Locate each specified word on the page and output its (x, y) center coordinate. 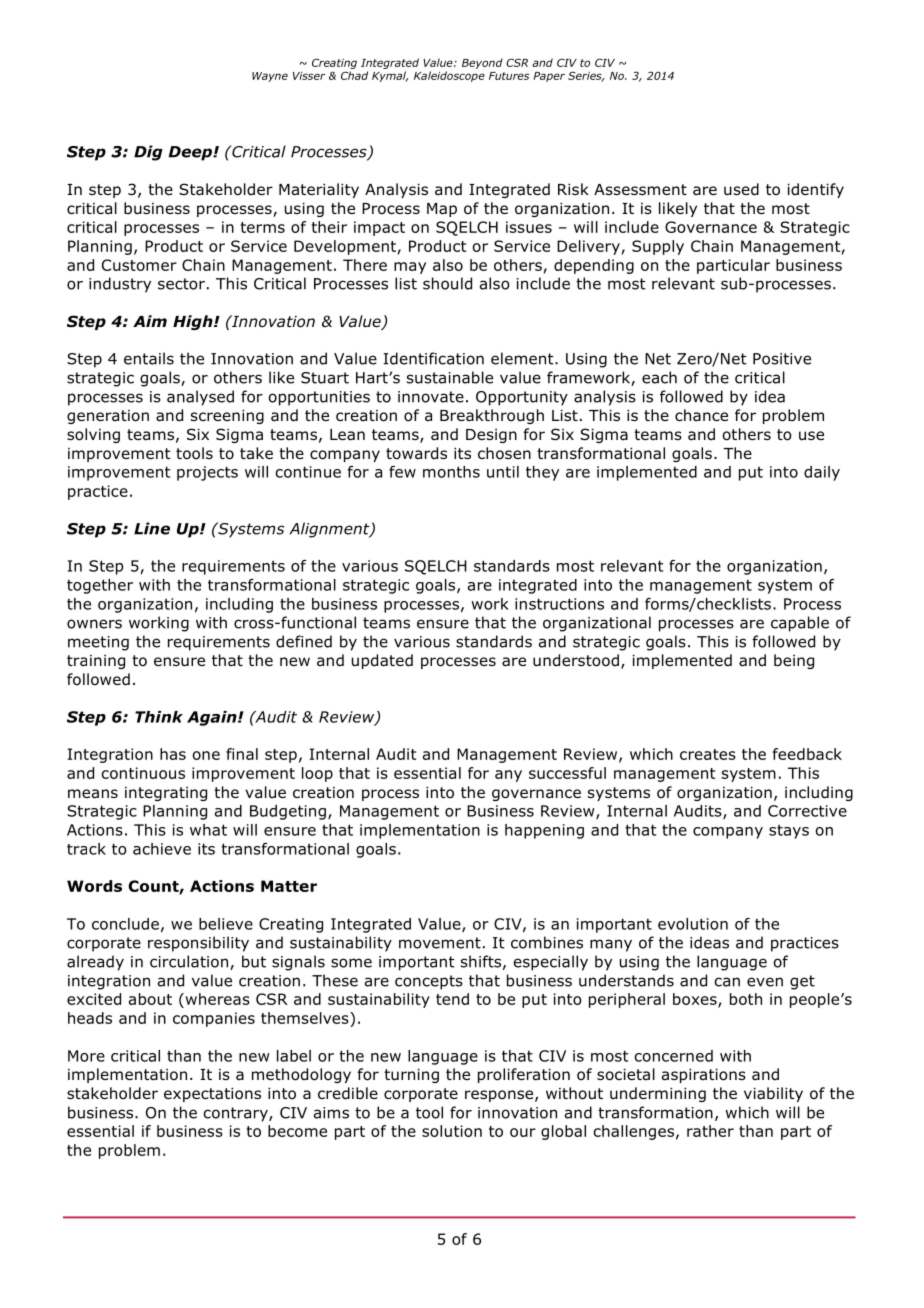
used (741, 189)
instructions (559, 604)
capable (800, 624)
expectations (212, 1095)
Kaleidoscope (449, 76)
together (100, 586)
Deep (191, 153)
